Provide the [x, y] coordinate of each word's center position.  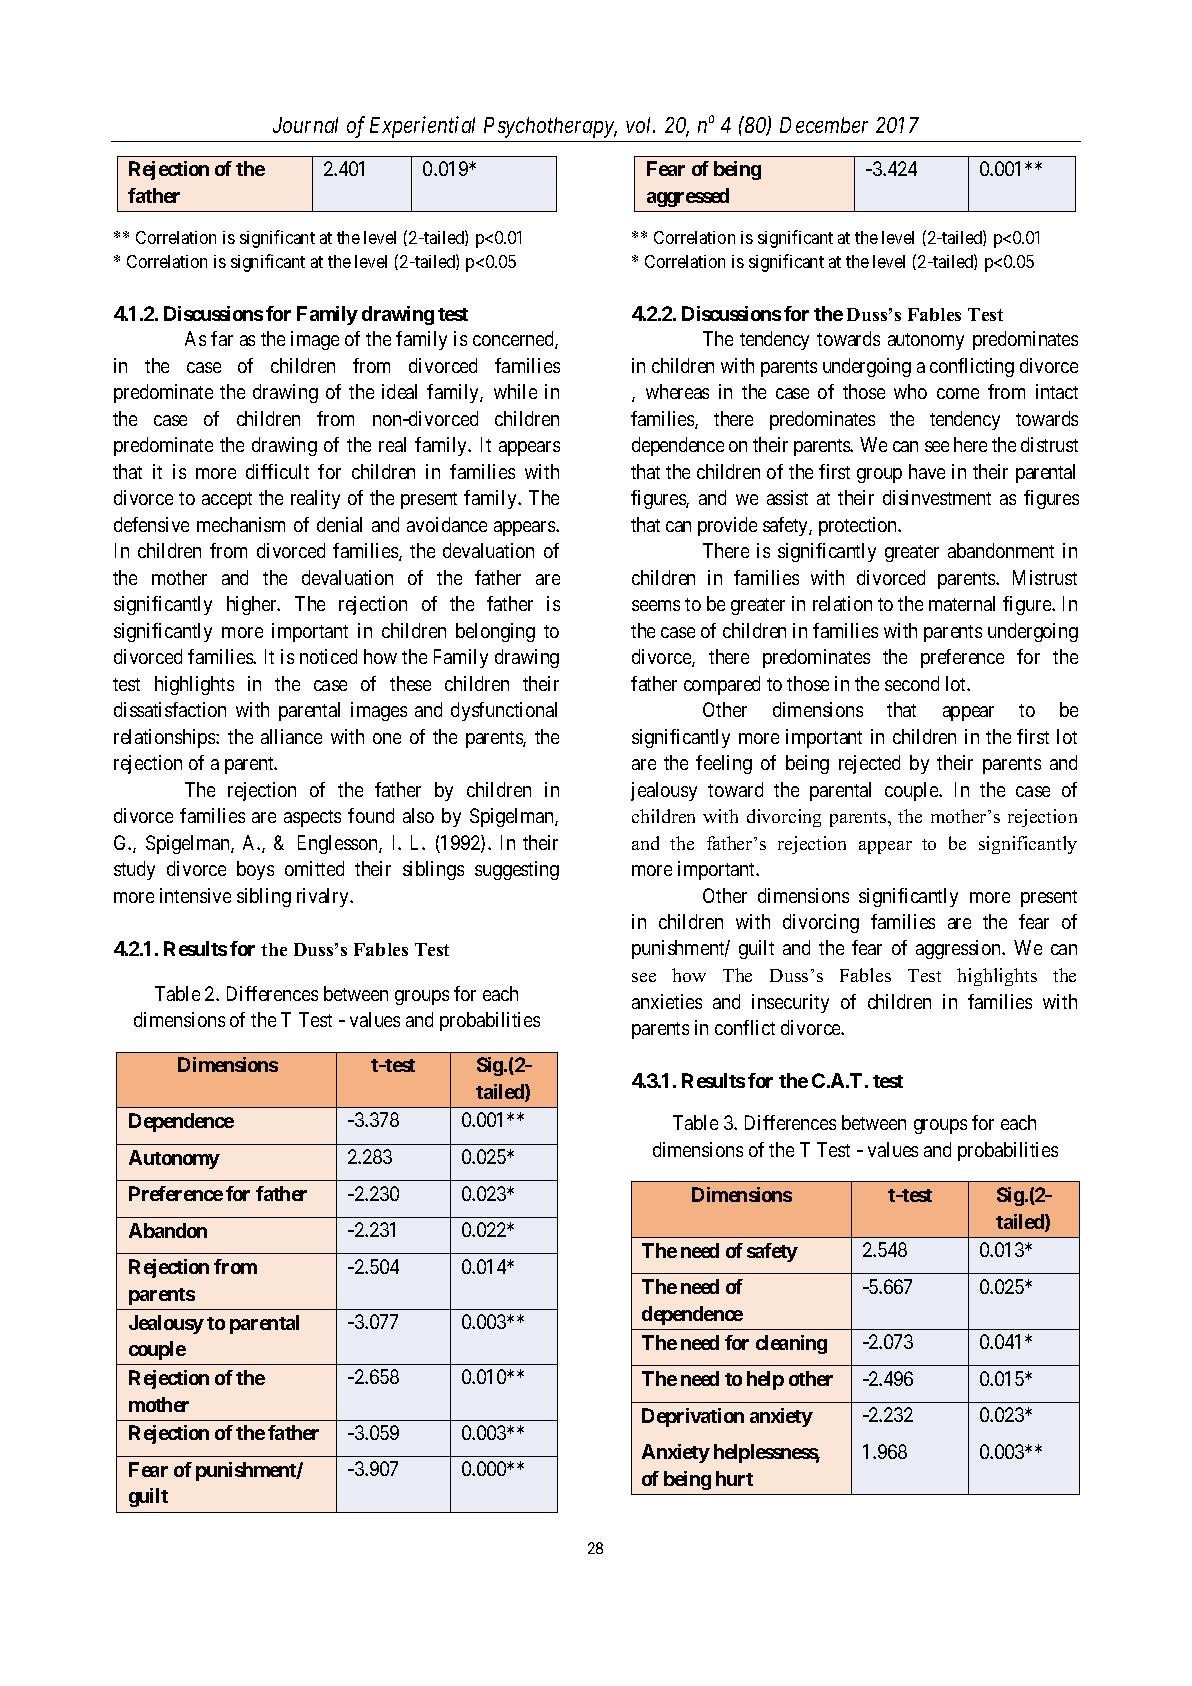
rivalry [324, 897]
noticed [328, 656]
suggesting [517, 870]
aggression [960, 949]
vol [640, 125]
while [515, 391]
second [912, 683]
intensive [195, 895]
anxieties [667, 1001]
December [824, 125]
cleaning [791, 1344]
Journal [305, 125]
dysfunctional [504, 711]
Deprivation [693, 1417]
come [958, 393]
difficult [277, 471]
